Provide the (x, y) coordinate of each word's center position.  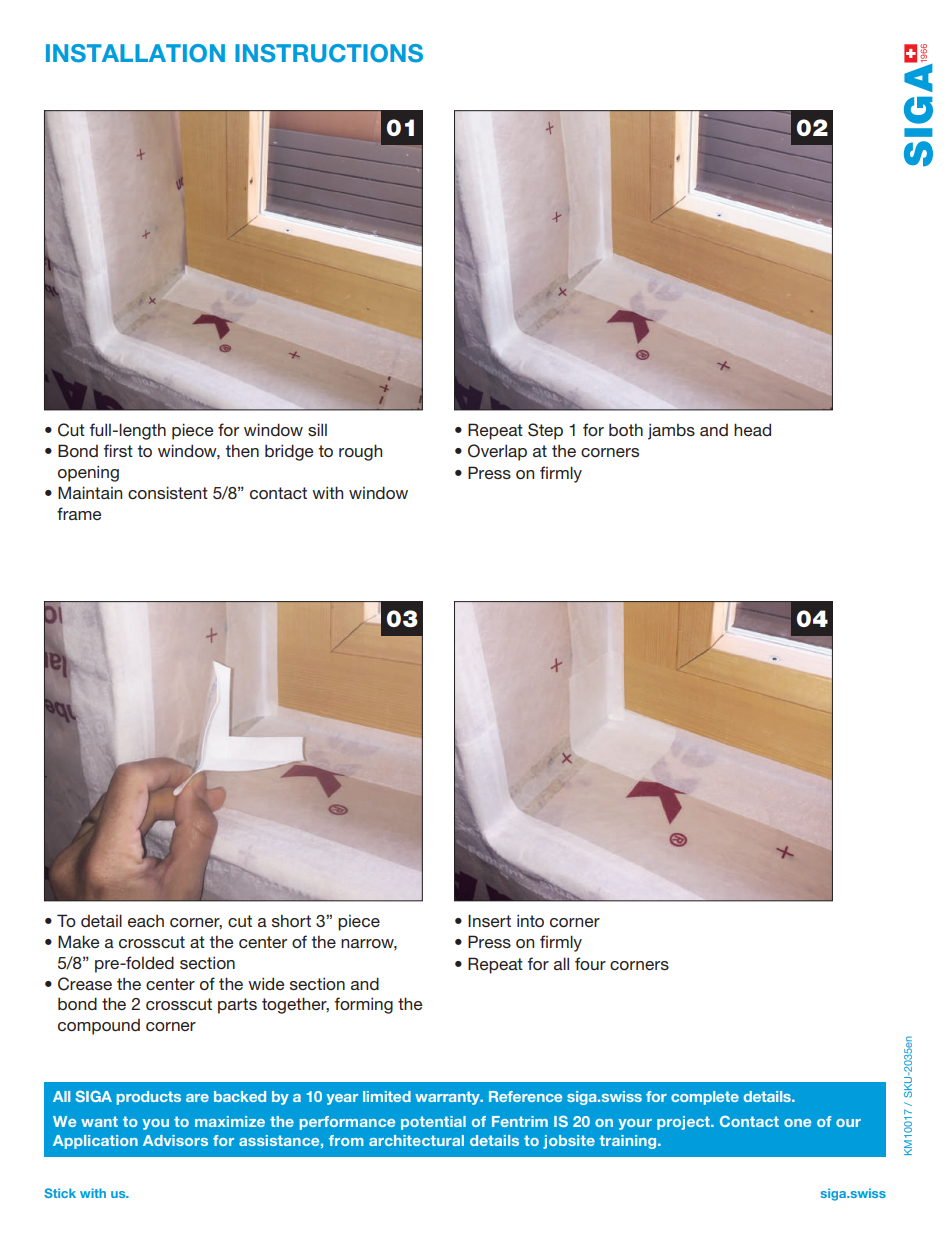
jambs (671, 431)
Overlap (497, 452)
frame (79, 513)
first (118, 450)
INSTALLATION (135, 53)
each (146, 921)
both (626, 429)
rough (360, 452)
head (752, 429)
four (590, 963)
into (530, 920)
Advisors (175, 1140)
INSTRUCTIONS (329, 53)
